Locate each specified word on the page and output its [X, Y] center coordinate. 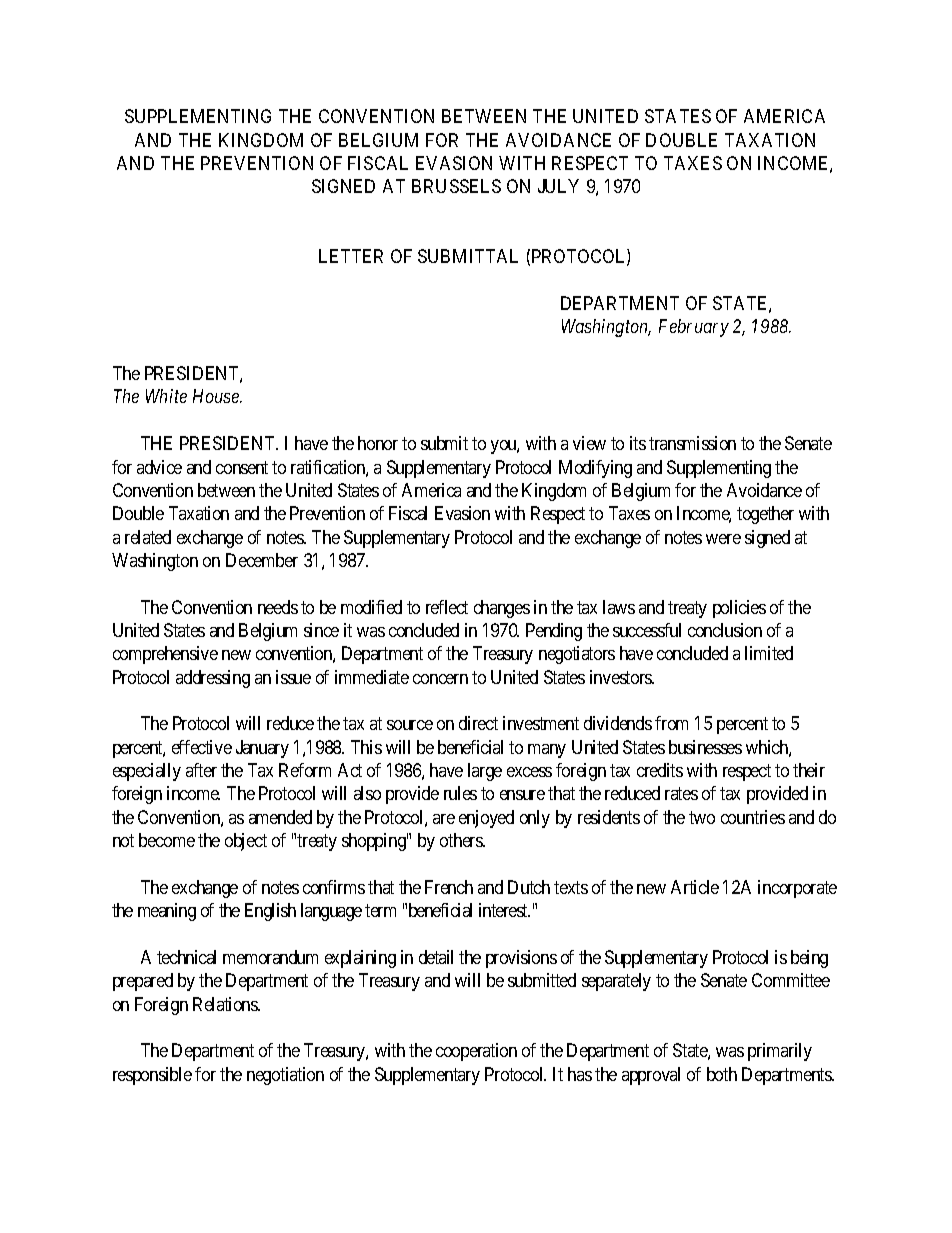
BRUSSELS [456, 186]
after [201, 770]
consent [242, 467]
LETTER [351, 256]
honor [378, 443]
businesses [705, 747]
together [765, 515]
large [485, 772]
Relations [226, 1004]
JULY [558, 186]
